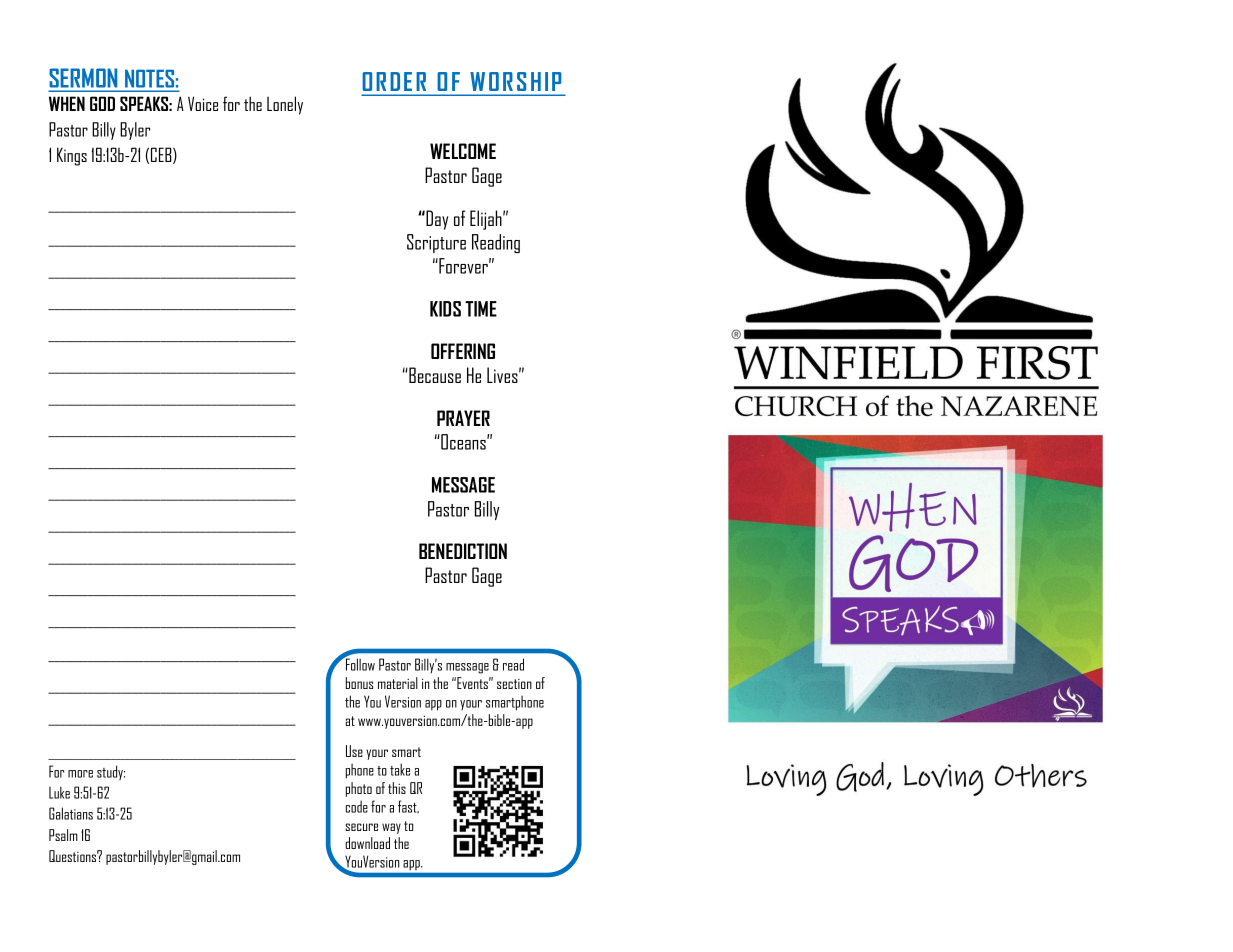  I want to click on PRAYER, so click(463, 418).
